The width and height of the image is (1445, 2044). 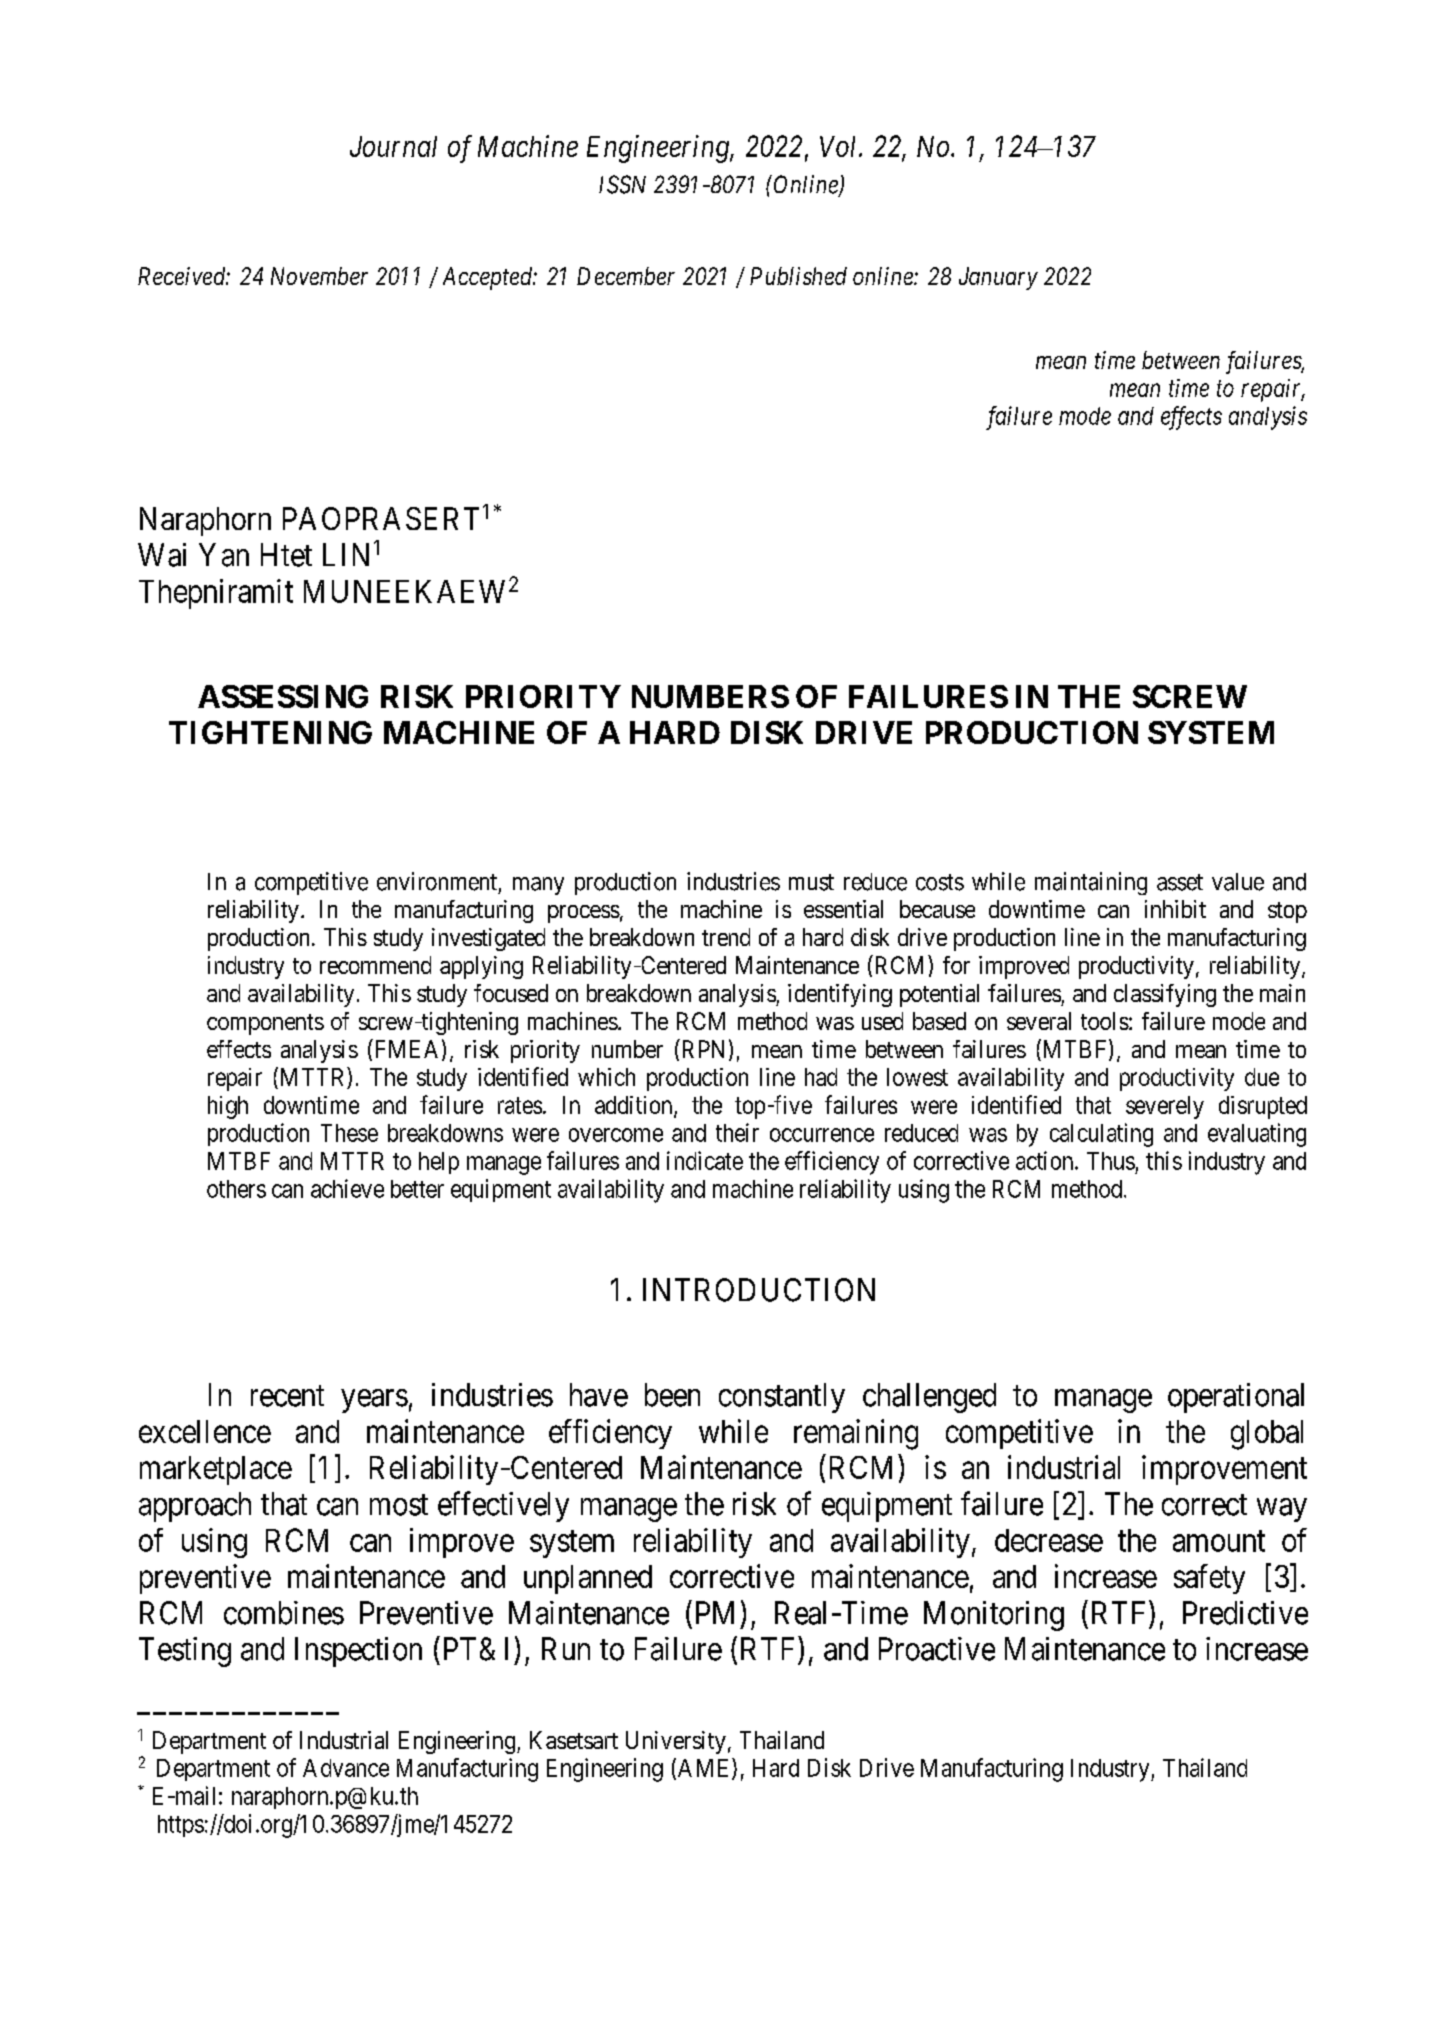 I want to click on asset, so click(x=1180, y=882).
